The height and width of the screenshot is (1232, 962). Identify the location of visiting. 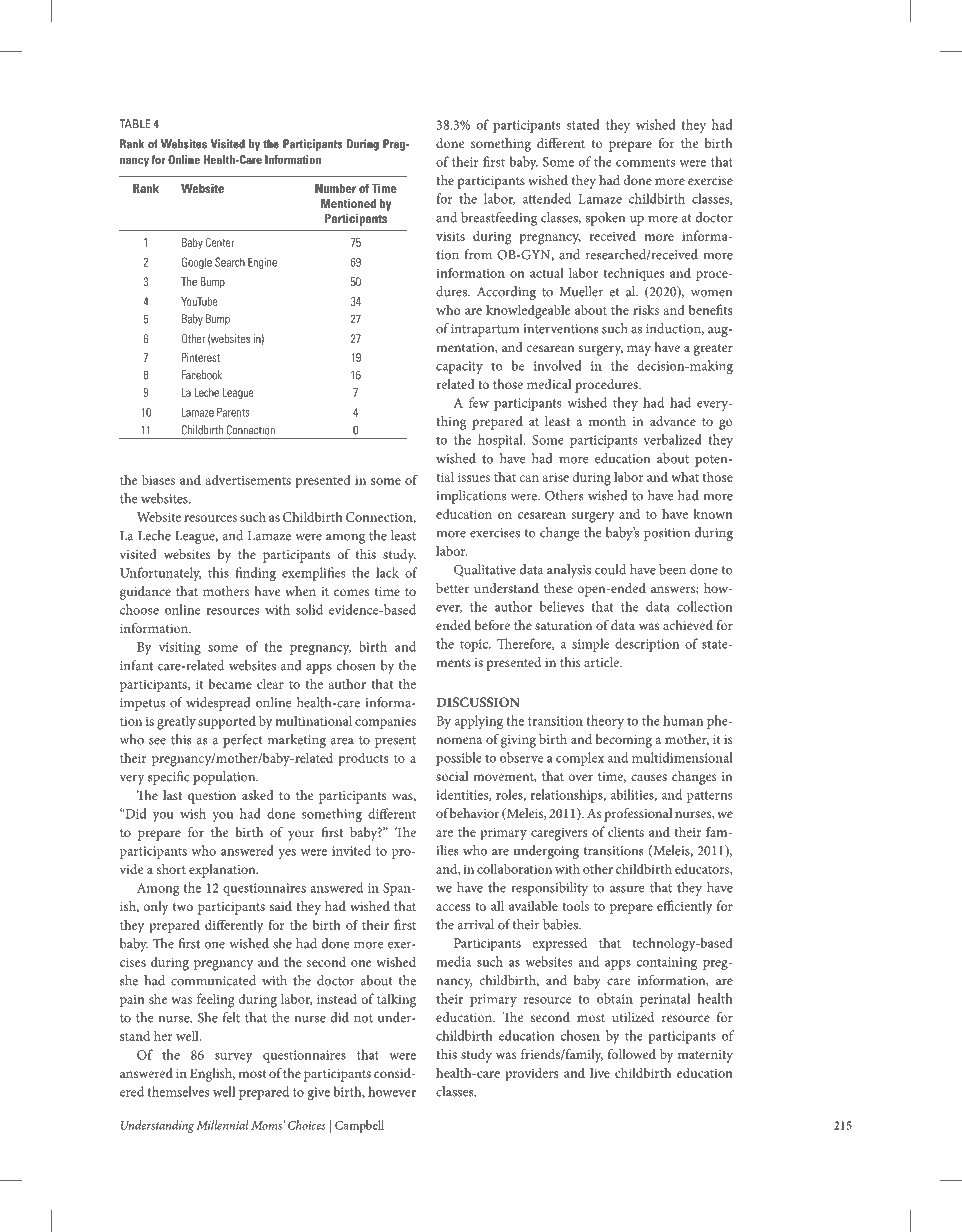
(180, 648).
